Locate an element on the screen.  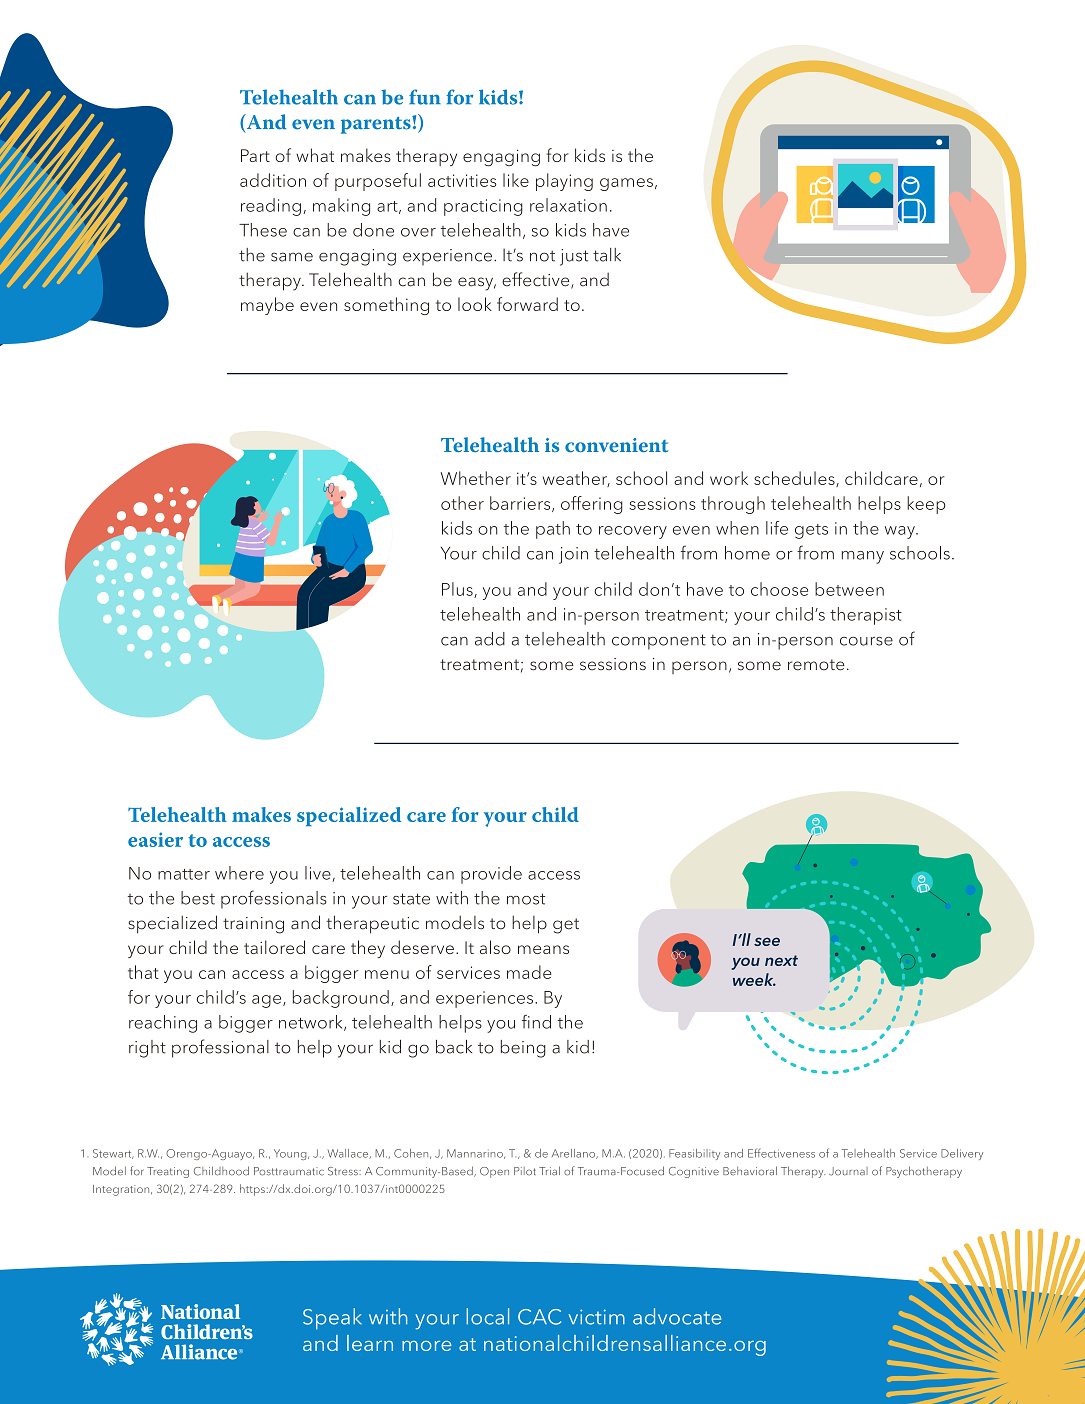
see is located at coordinates (767, 941).
